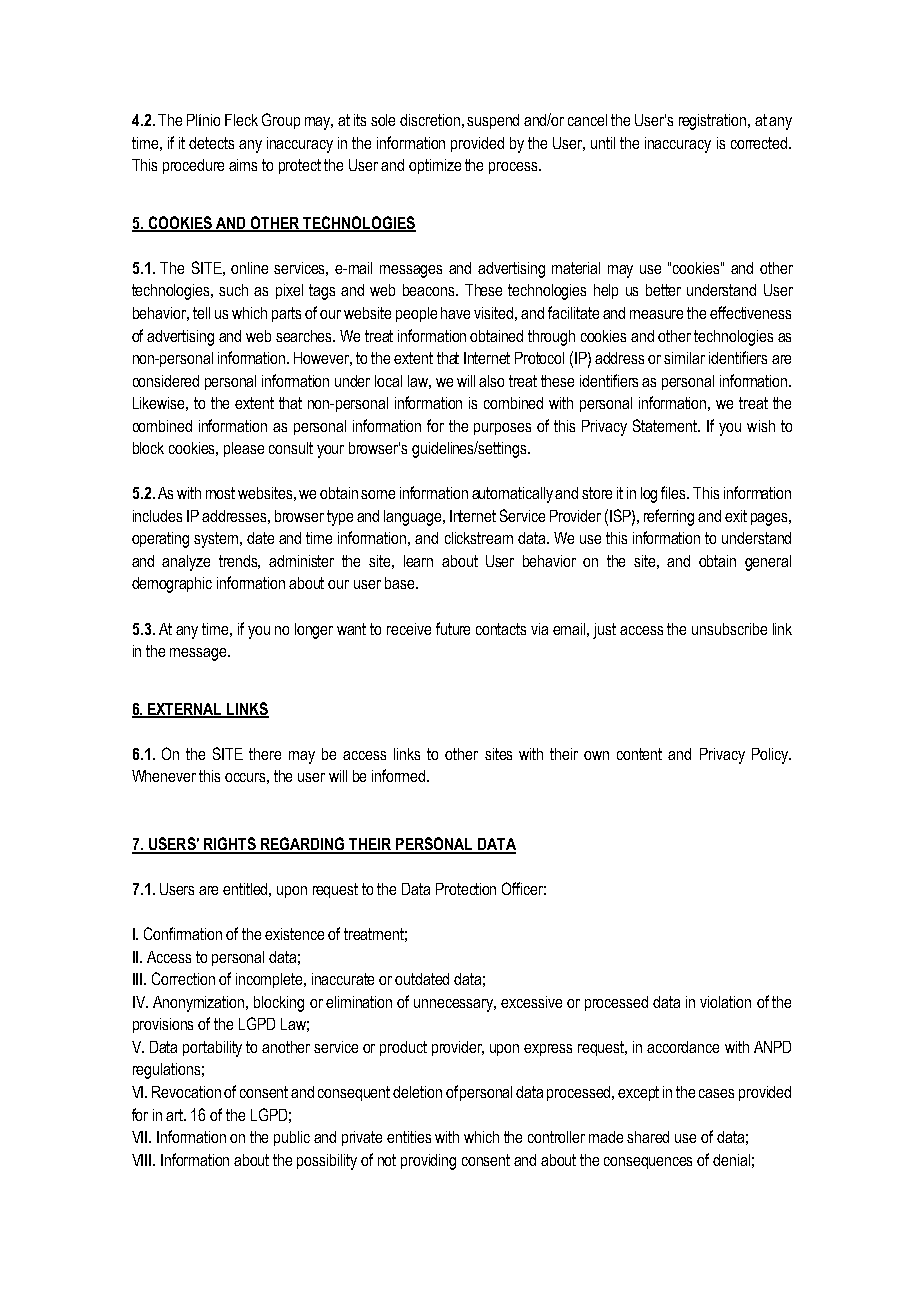  What do you see at coordinates (435, 166) in the screenshot?
I see `optimize` at bounding box center [435, 166].
